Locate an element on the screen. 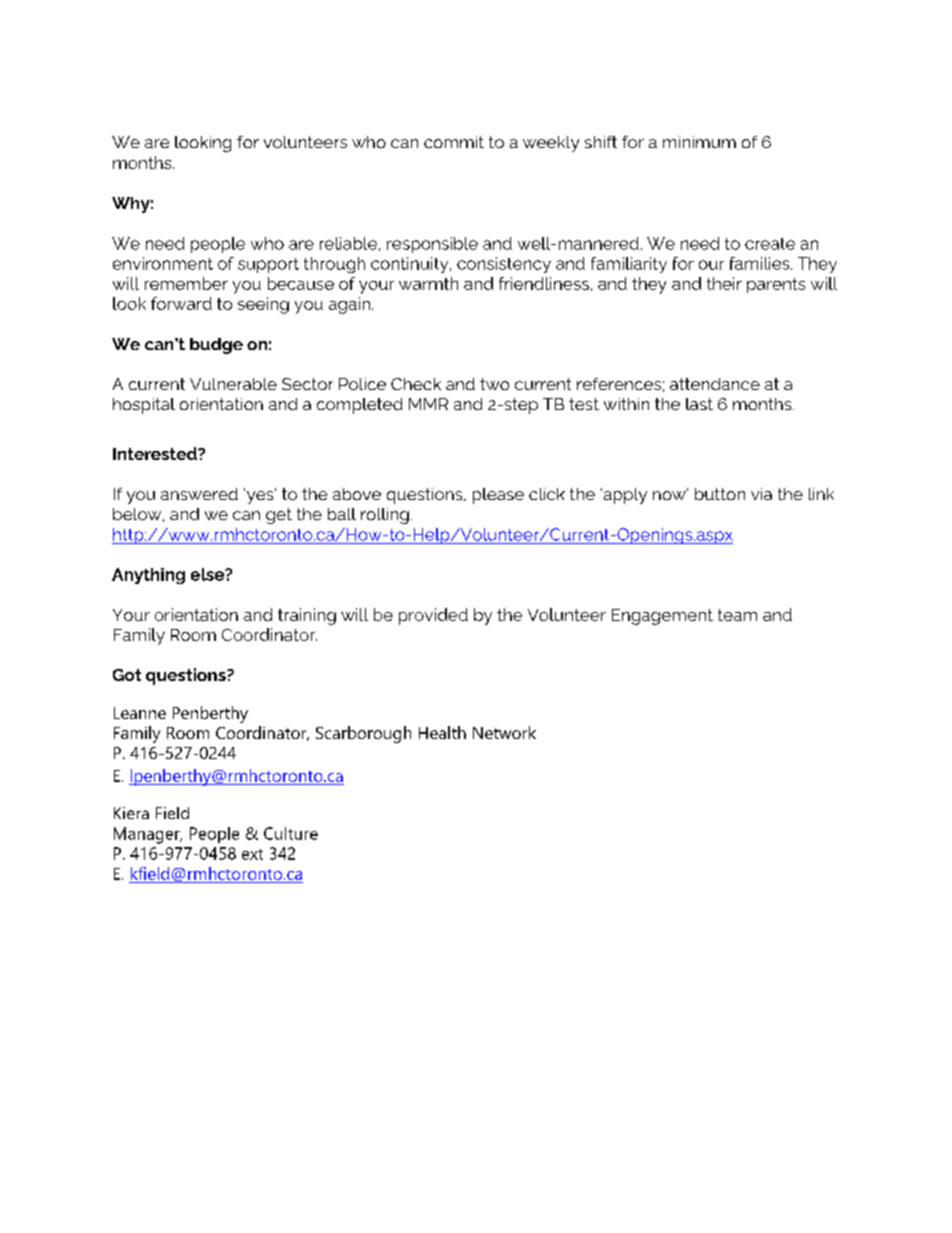 This screenshot has height=1233, width=952. team is located at coordinates (737, 615).
